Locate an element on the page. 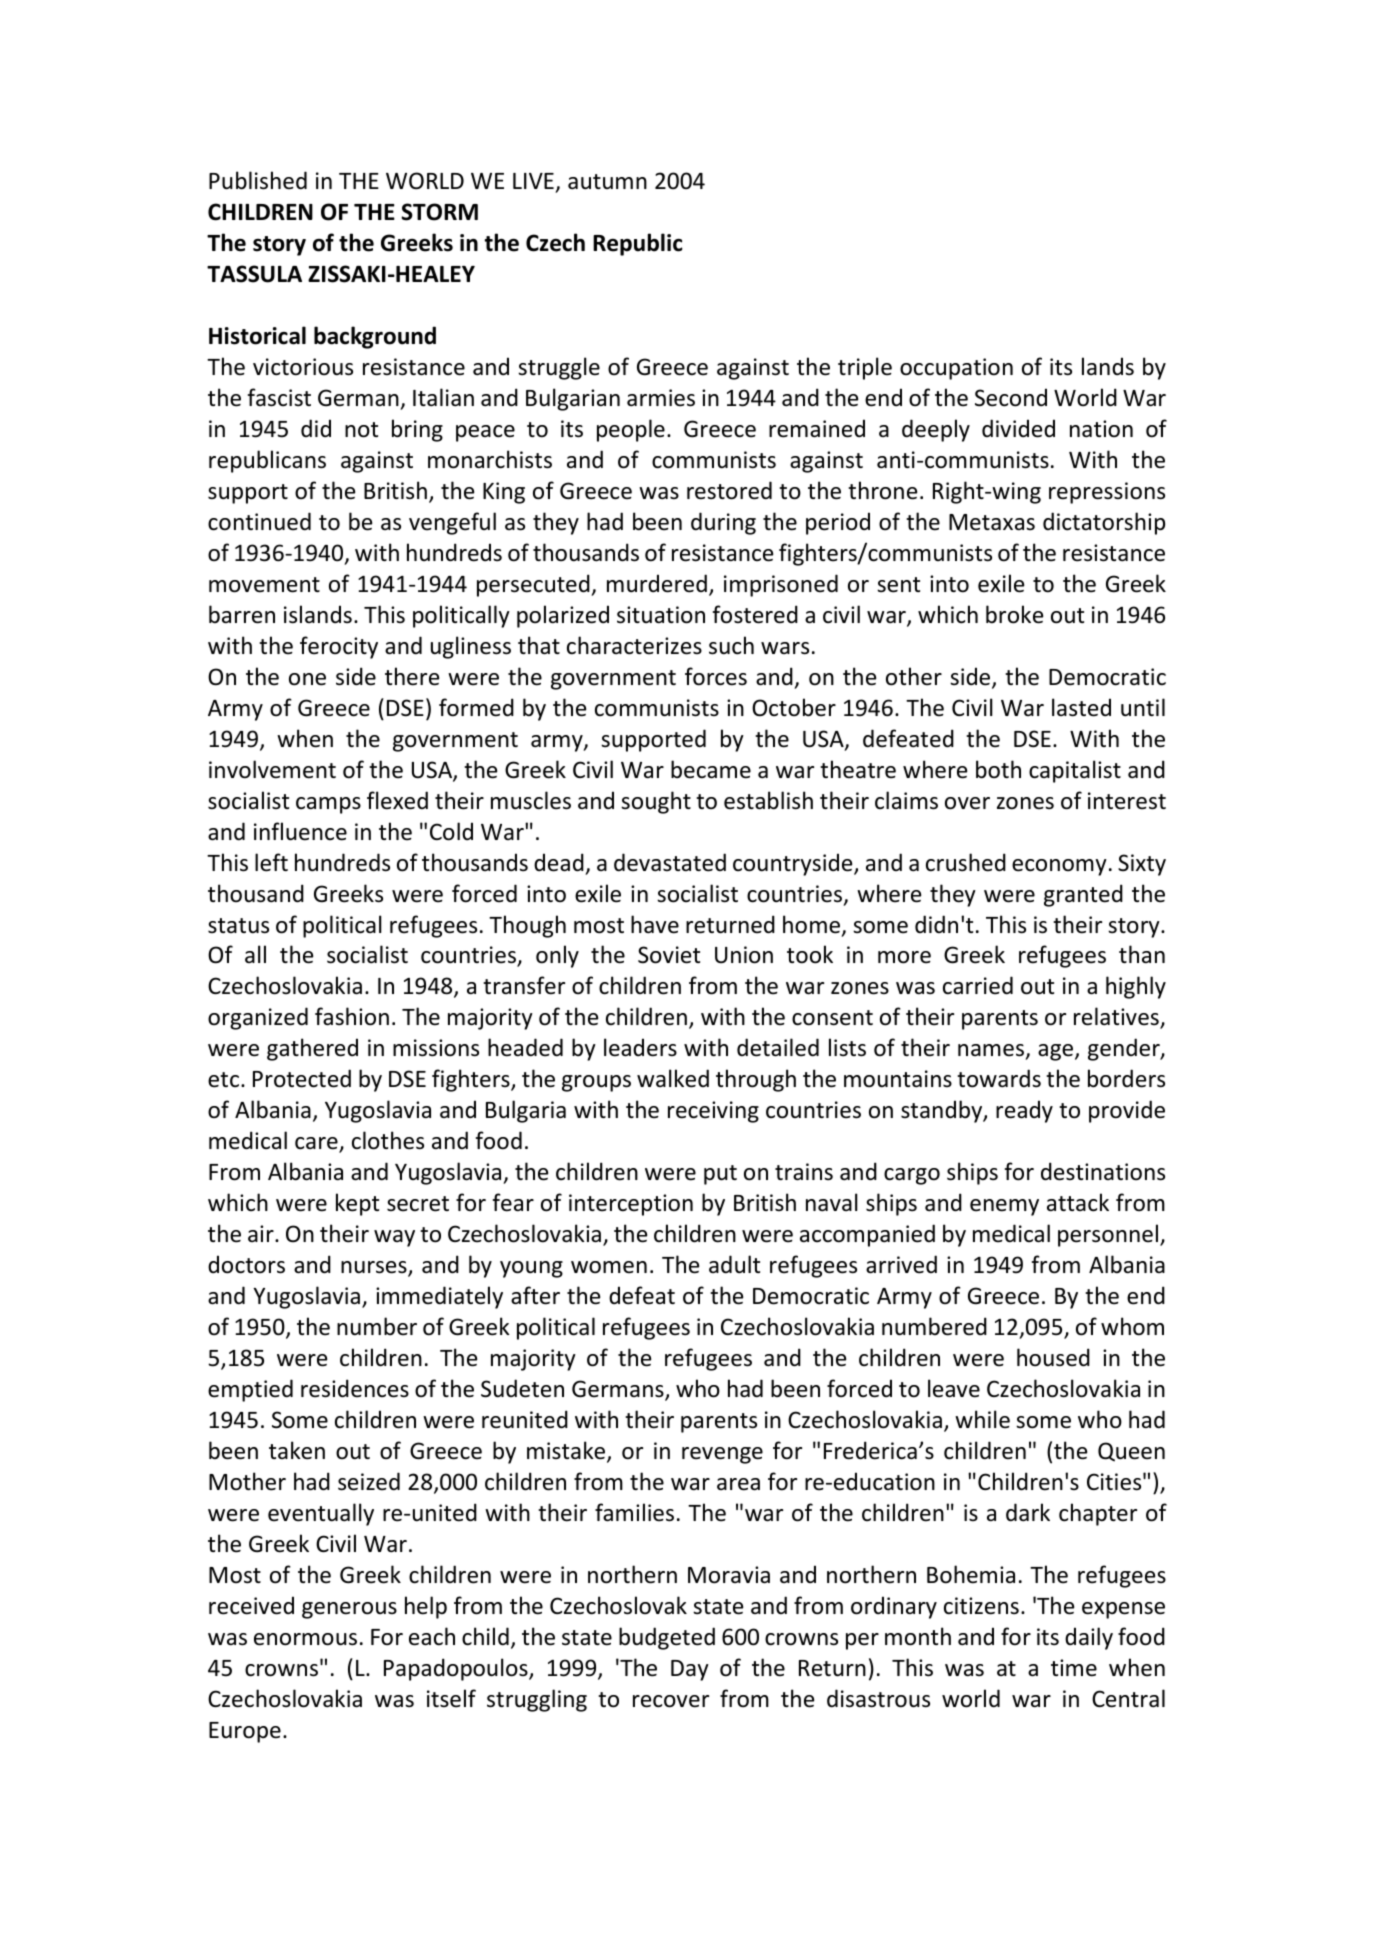 The width and height of the page is (1373, 1942). Day is located at coordinates (690, 1670).
